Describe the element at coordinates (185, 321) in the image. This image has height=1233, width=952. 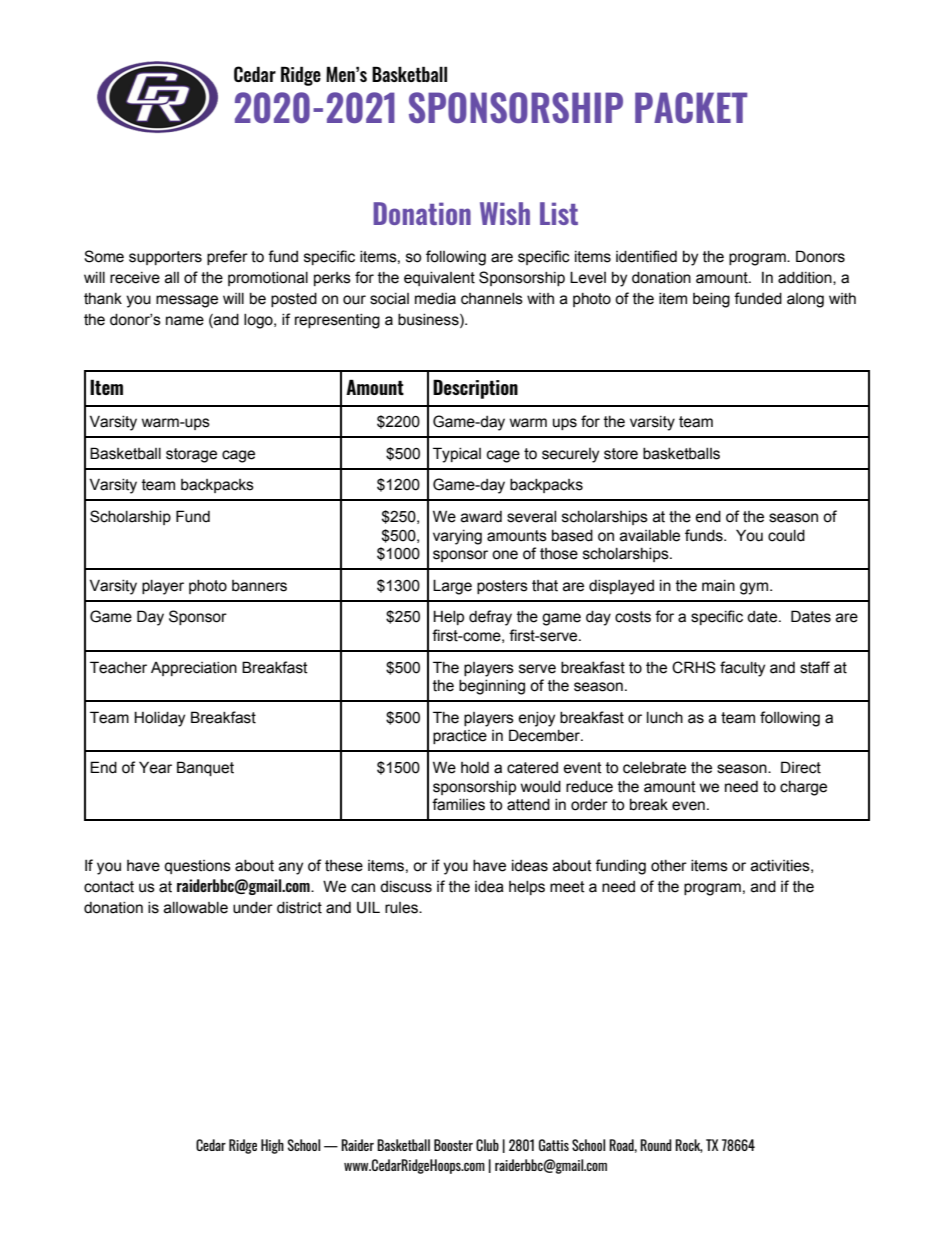
I see `name` at that location.
